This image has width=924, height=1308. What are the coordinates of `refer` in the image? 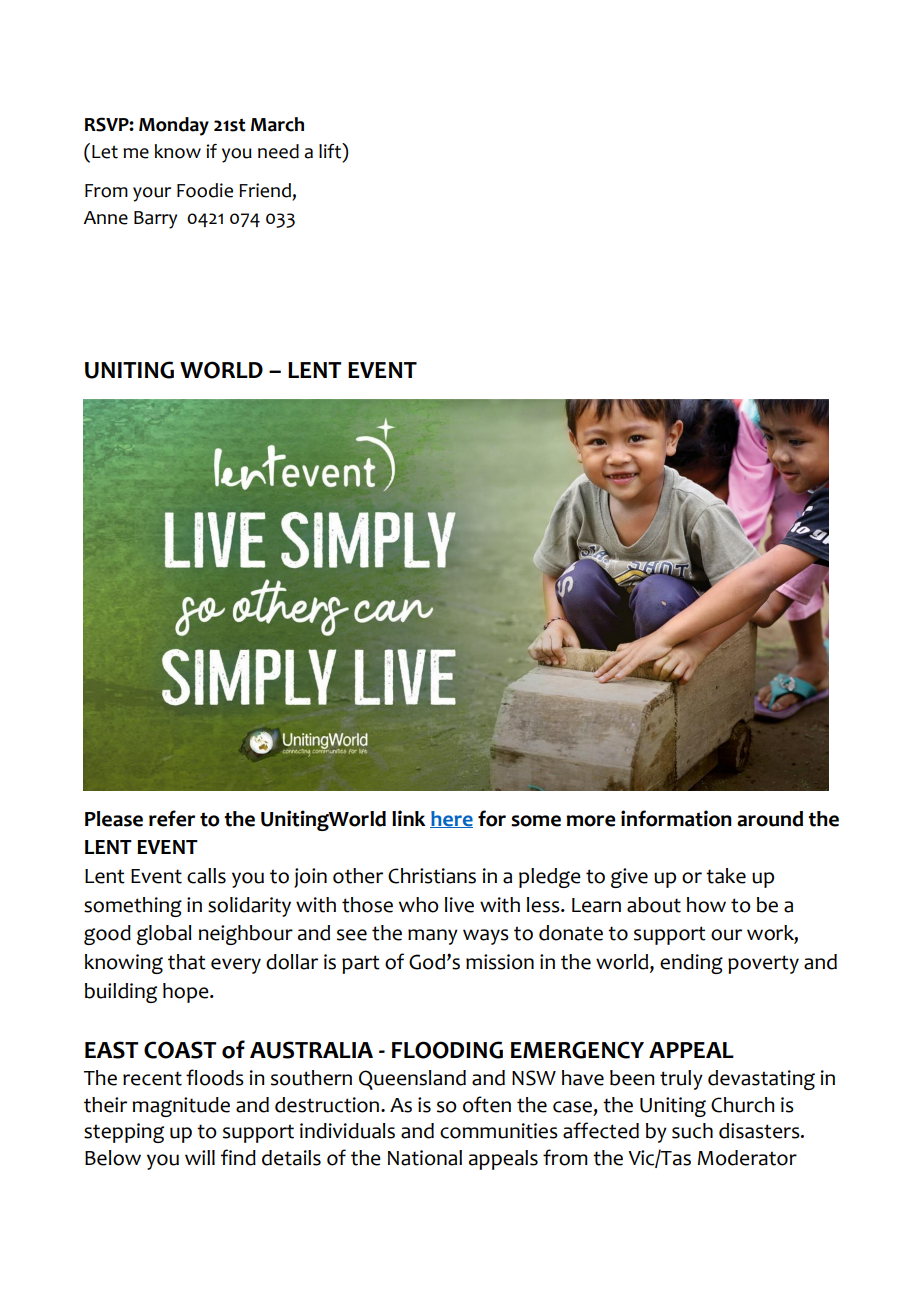 It's located at (172, 818).
